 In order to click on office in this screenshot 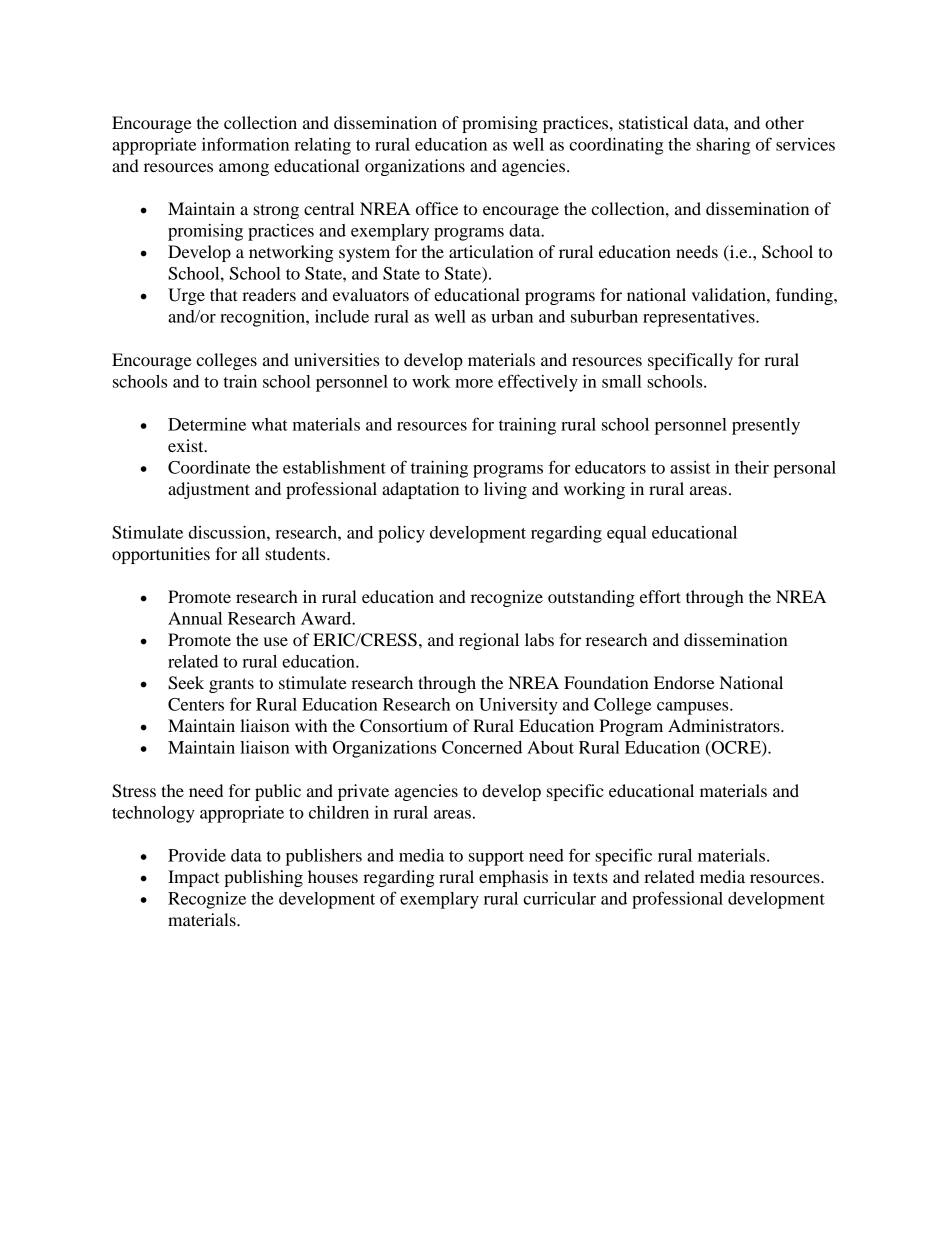, I will do `click(437, 208)`.
